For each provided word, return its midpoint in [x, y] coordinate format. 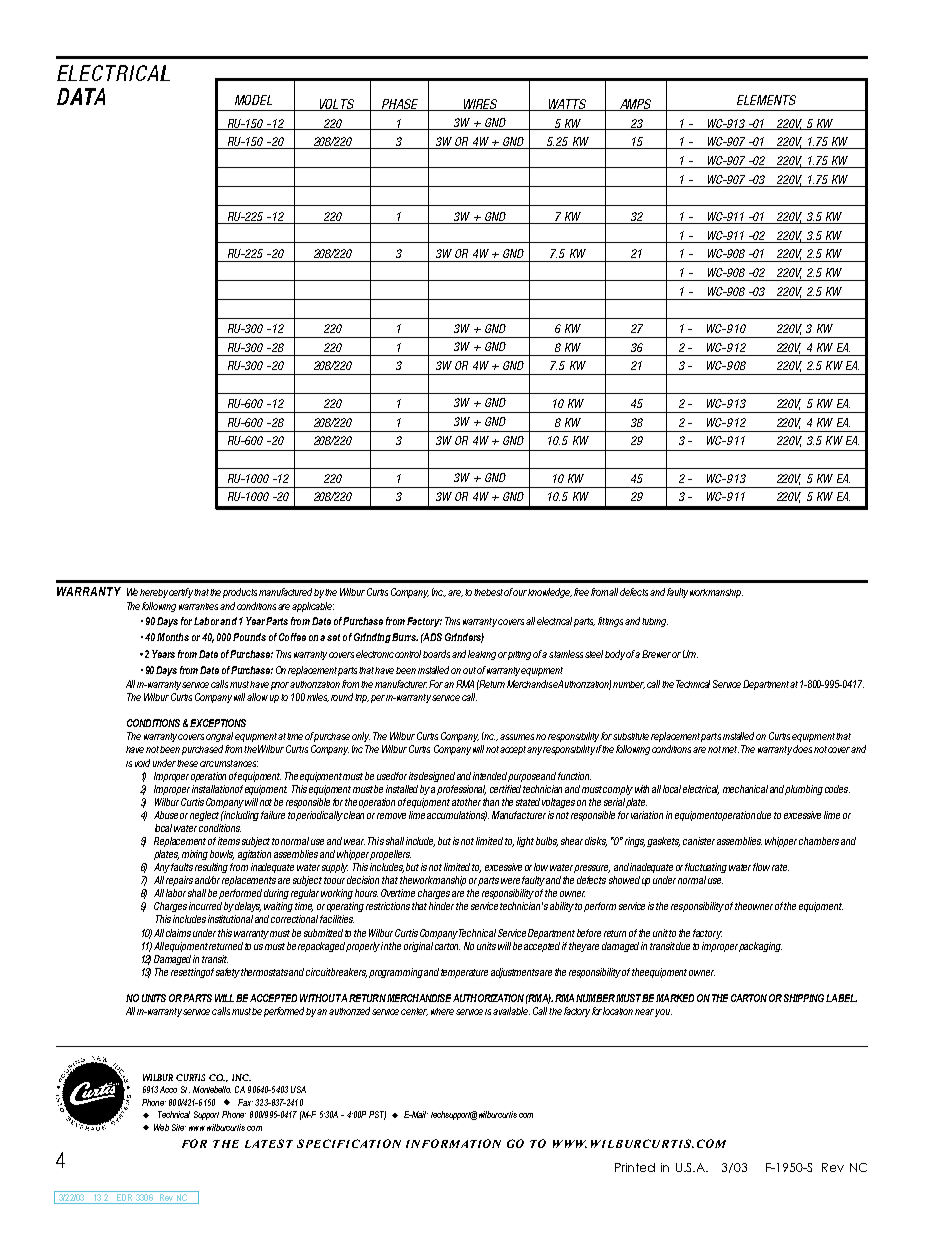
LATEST [269, 1143]
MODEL [253, 100]
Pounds [249, 637]
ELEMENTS [766, 100]
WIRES [480, 105]
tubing [655, 622]
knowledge [550, 593]
